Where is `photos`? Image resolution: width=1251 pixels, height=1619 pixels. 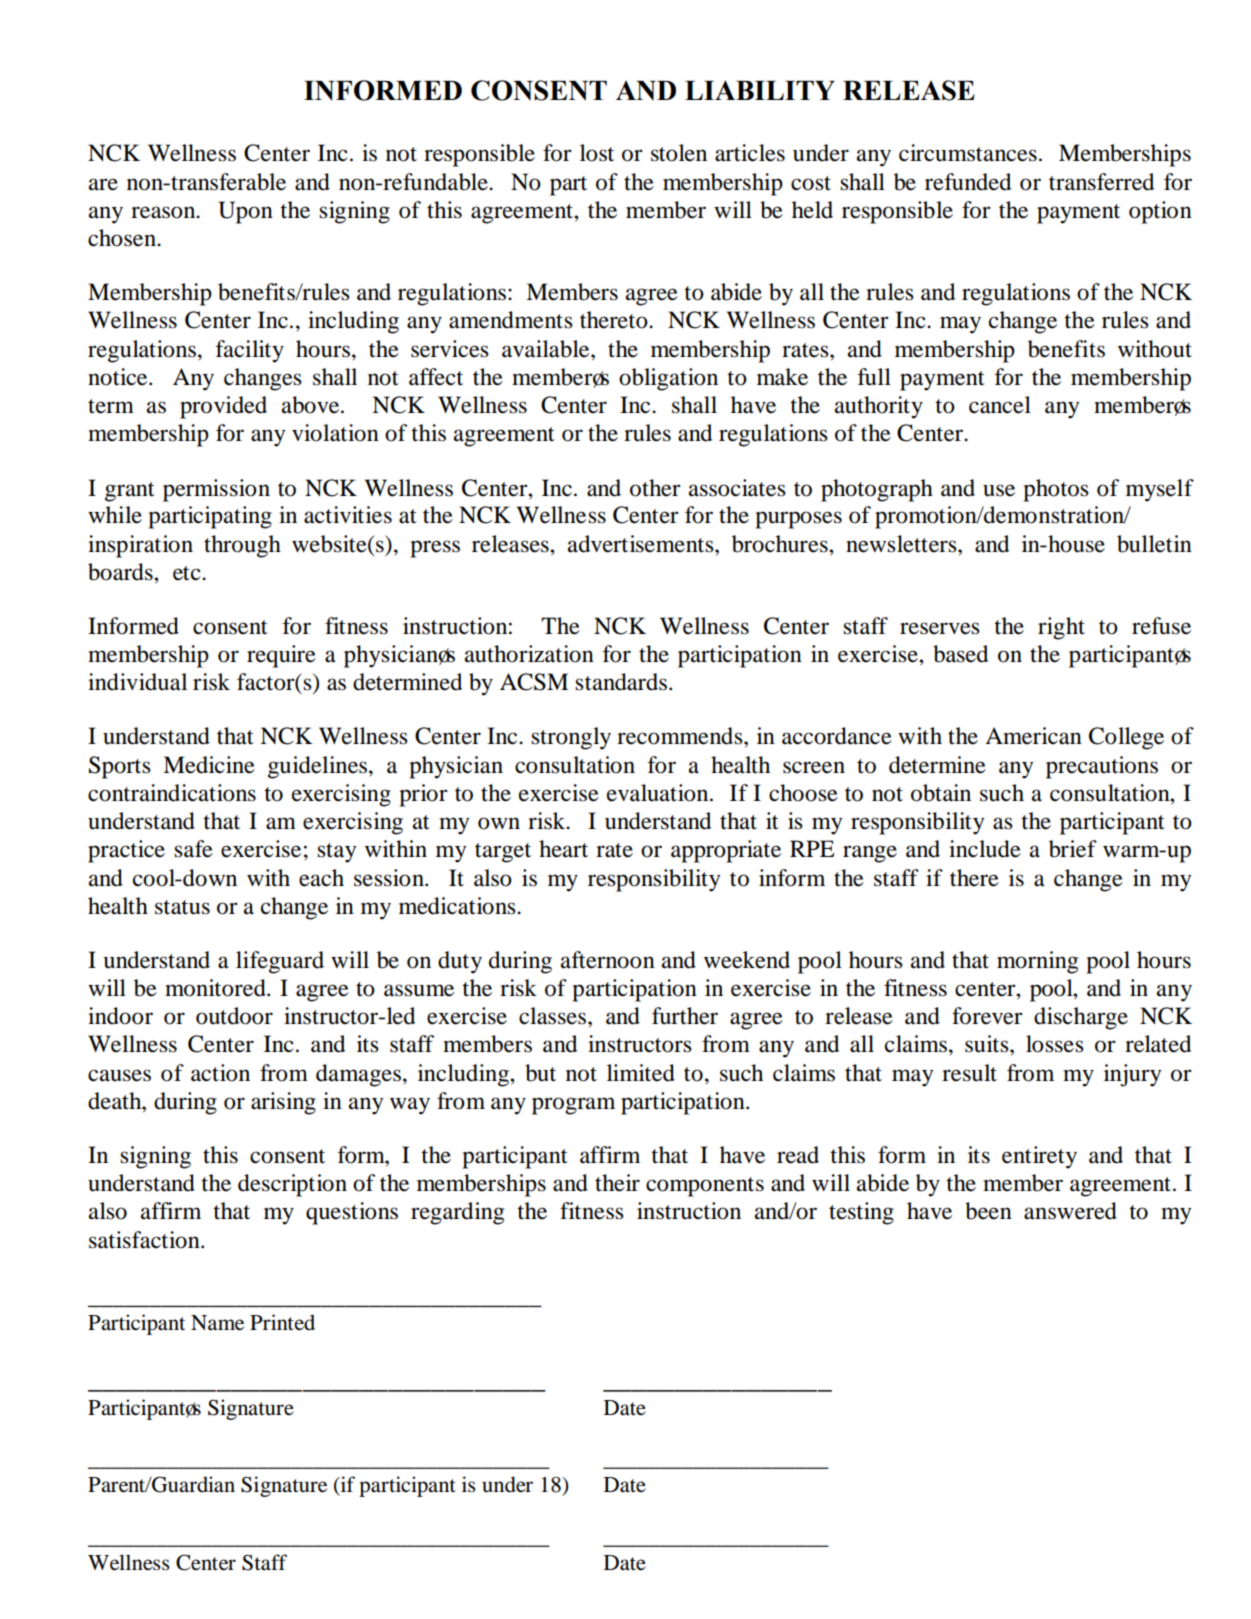
photos is located at coordinates (1056, 490).
